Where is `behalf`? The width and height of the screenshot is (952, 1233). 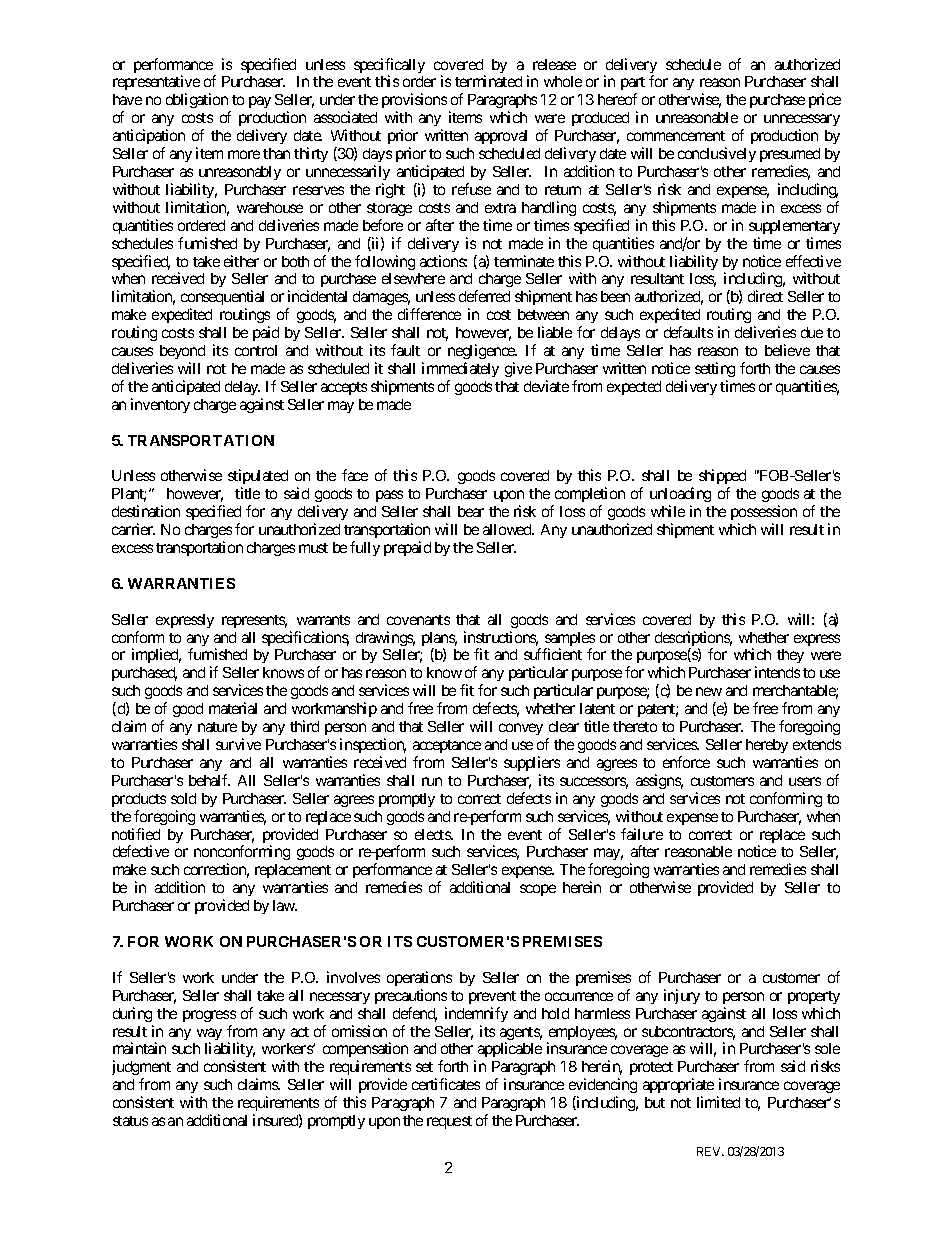 behalf is located at coordinates (209, 780).
